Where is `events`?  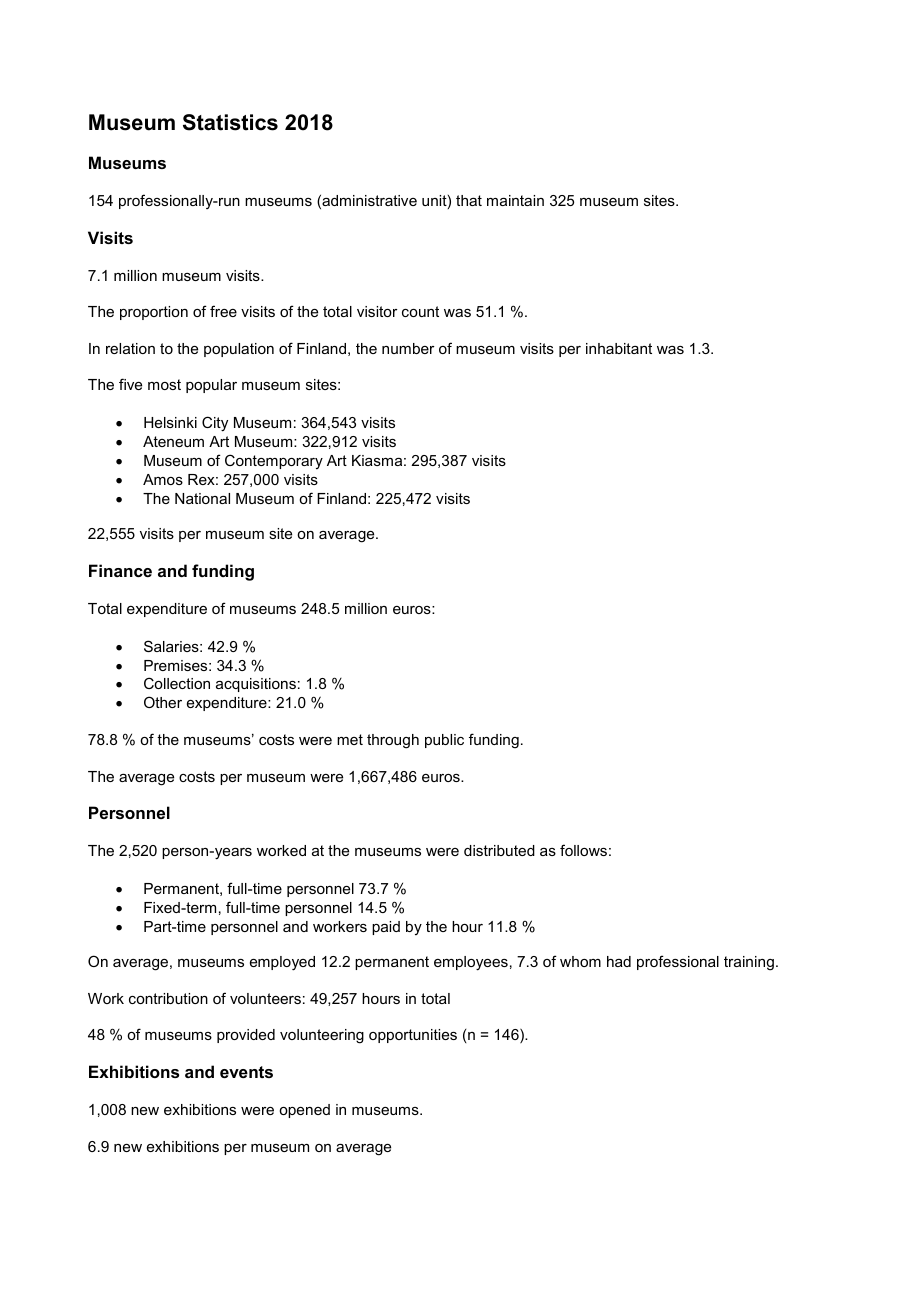 events is located at coordinates (246, 1072).
